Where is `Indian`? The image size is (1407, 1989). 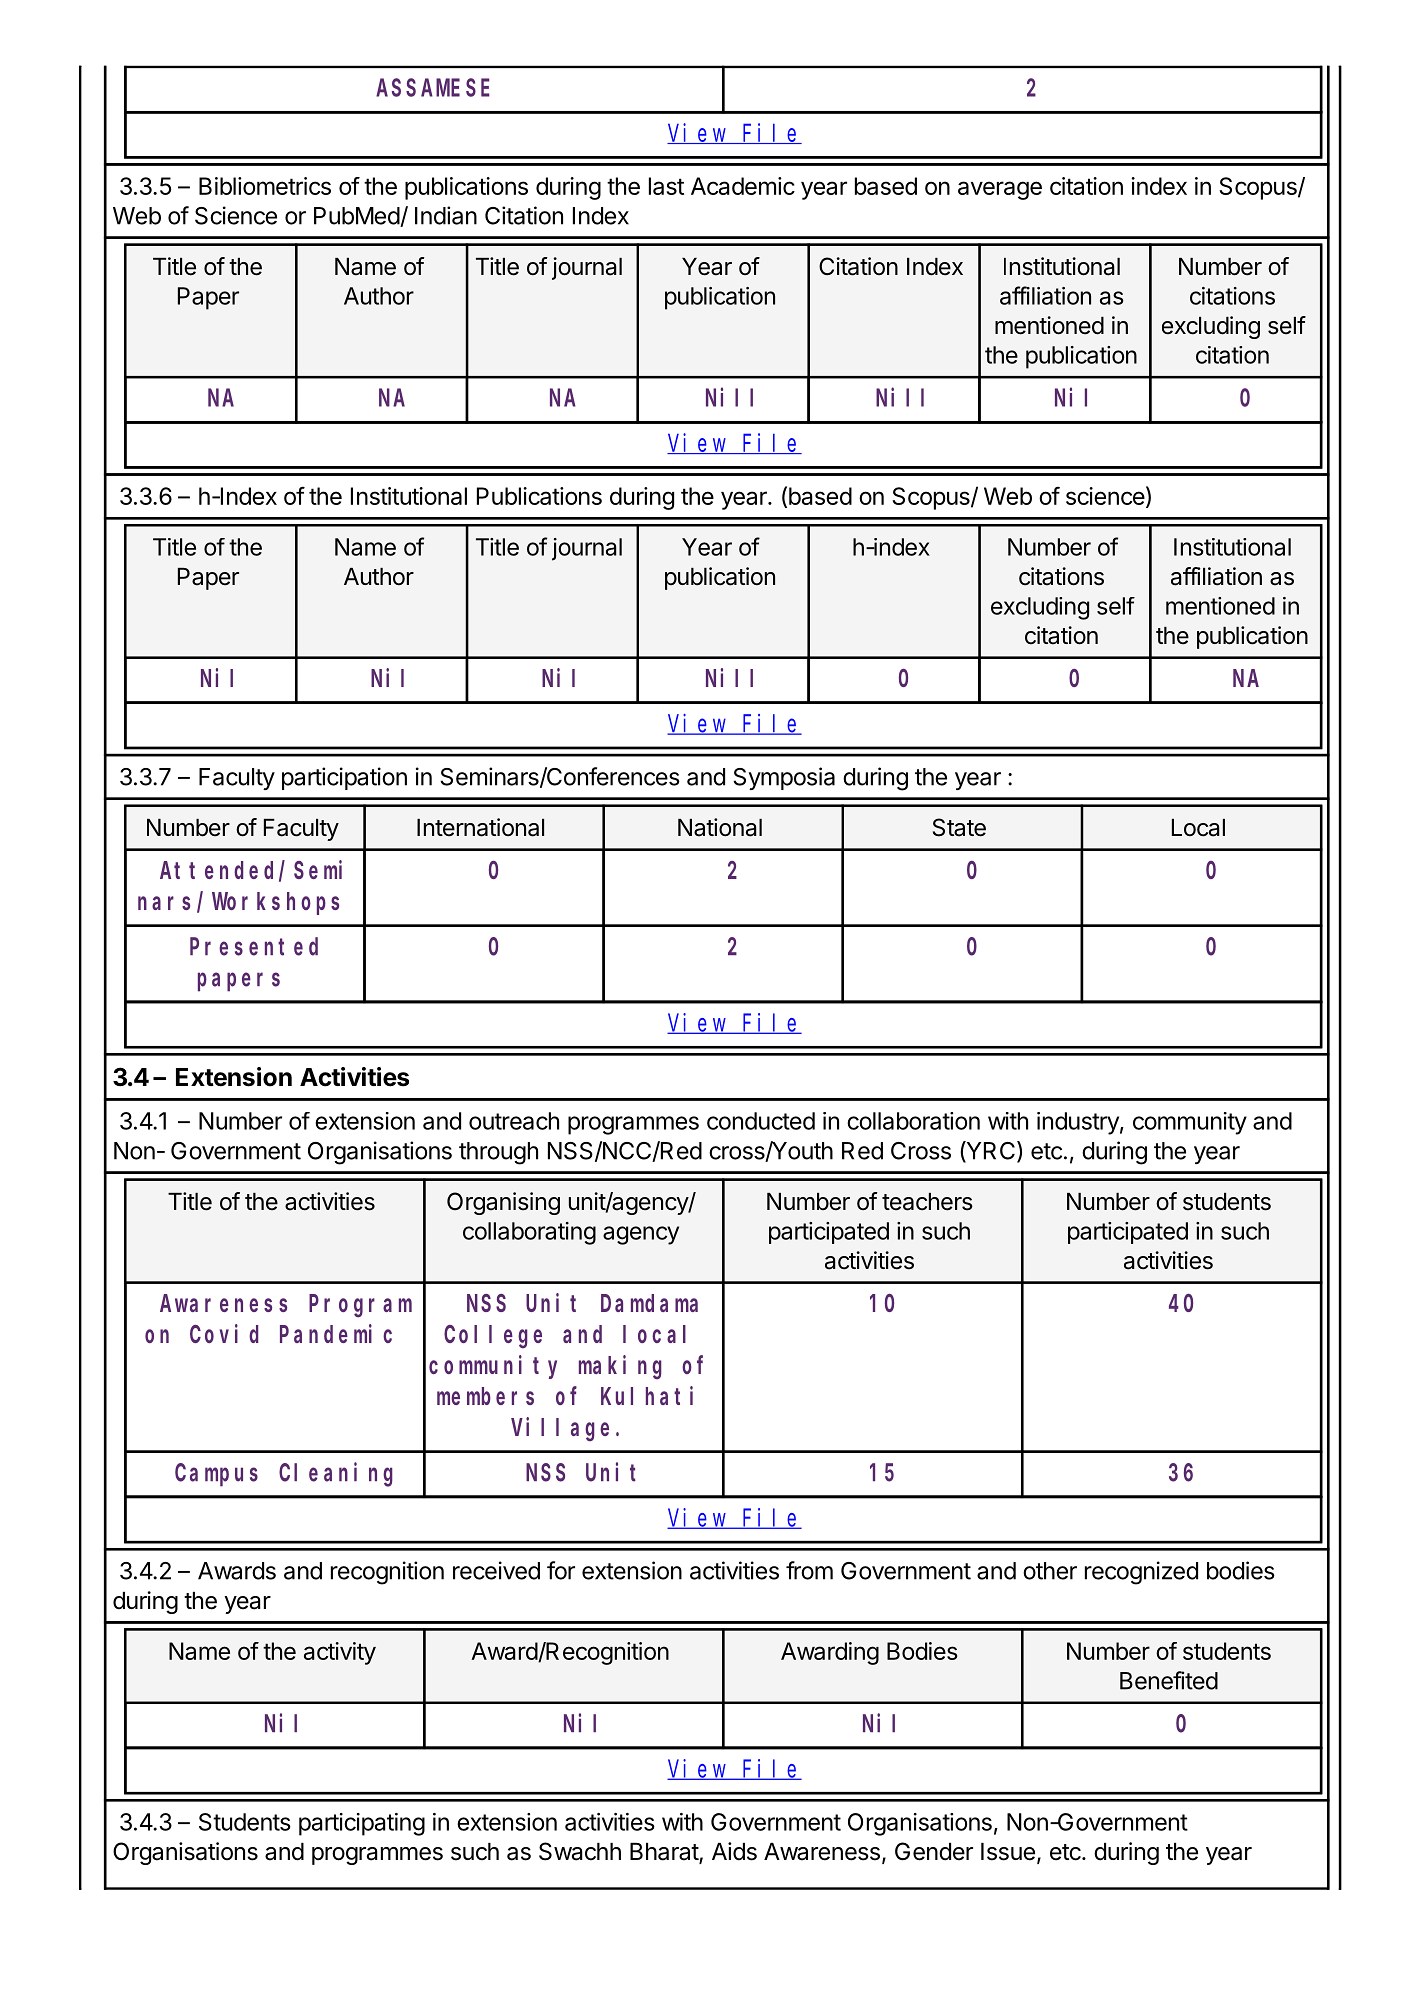 Indian is located at coordinates (446, 215).
